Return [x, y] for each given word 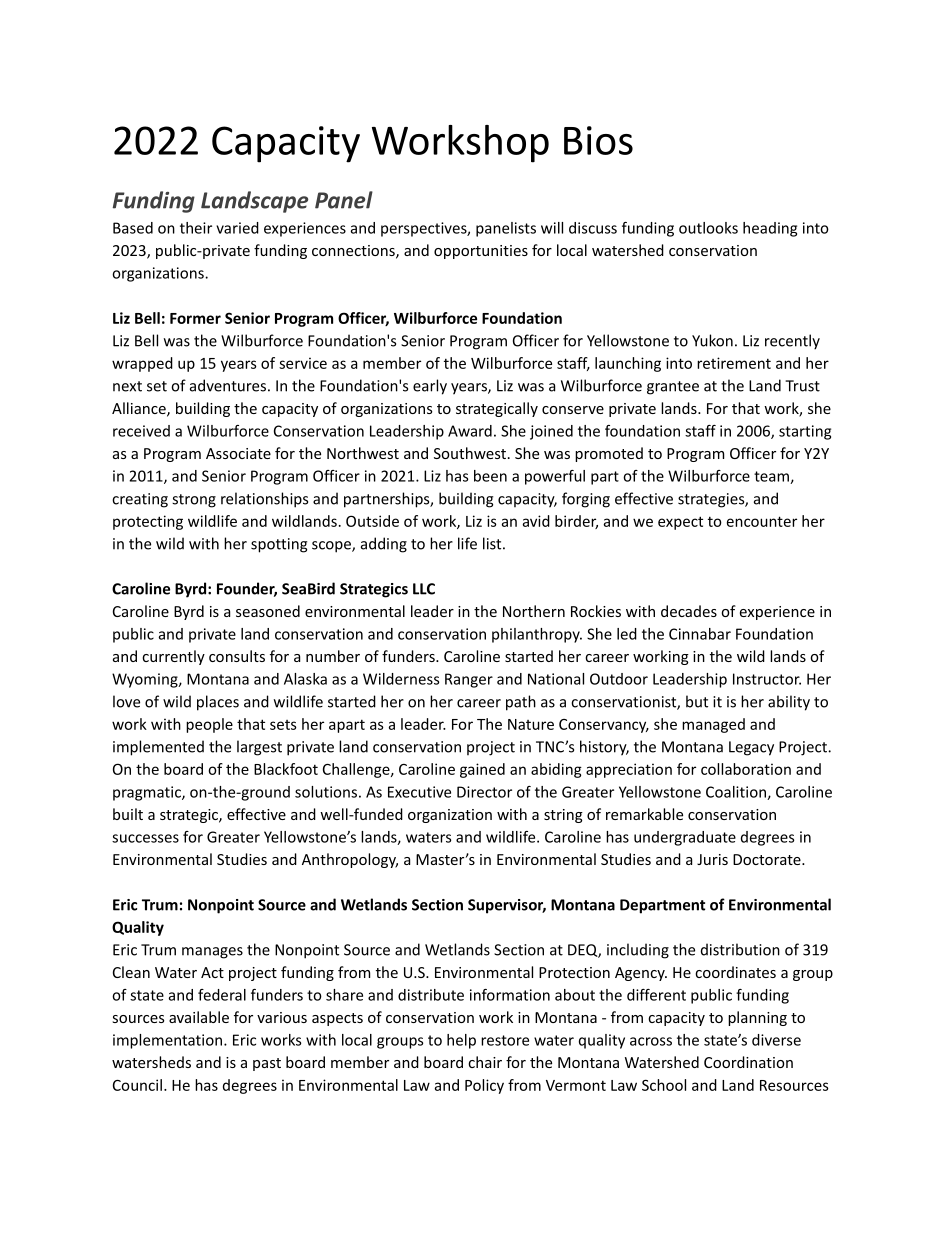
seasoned [268, 611]
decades [689, 611]
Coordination [748, 1062]
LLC [424, 589]
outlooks [708, 228]
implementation [167, 1041]
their [196, 228]
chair [485, 1062]
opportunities [481, 252]
